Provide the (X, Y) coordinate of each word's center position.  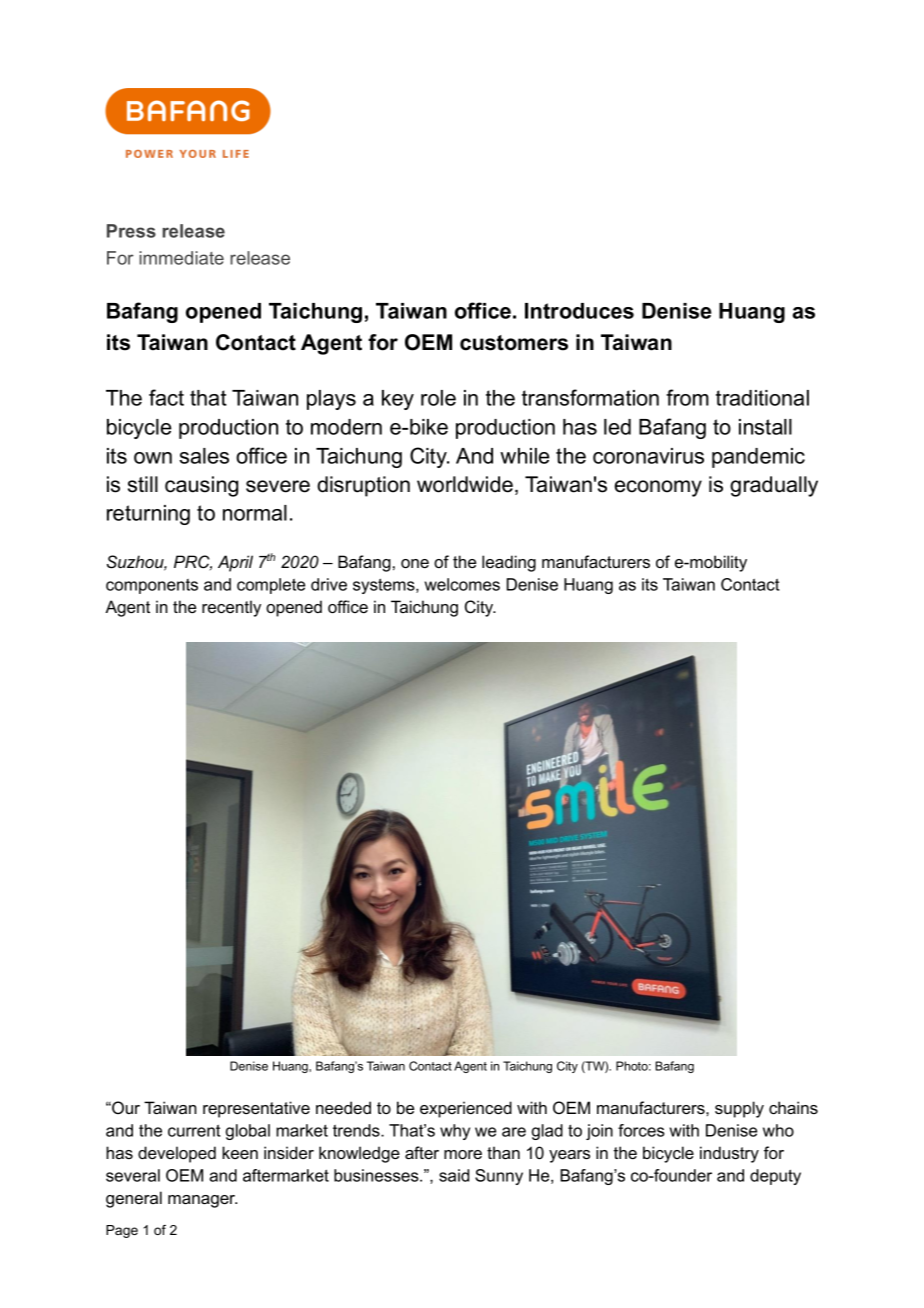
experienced (466, 1109)
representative (256, 1109)
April (235, 563)
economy (658, 488)
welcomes (462, 584)
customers (514, 343)
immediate (181, 258)
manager (202, 1201)
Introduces (579, 311)
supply (739, 1109)
